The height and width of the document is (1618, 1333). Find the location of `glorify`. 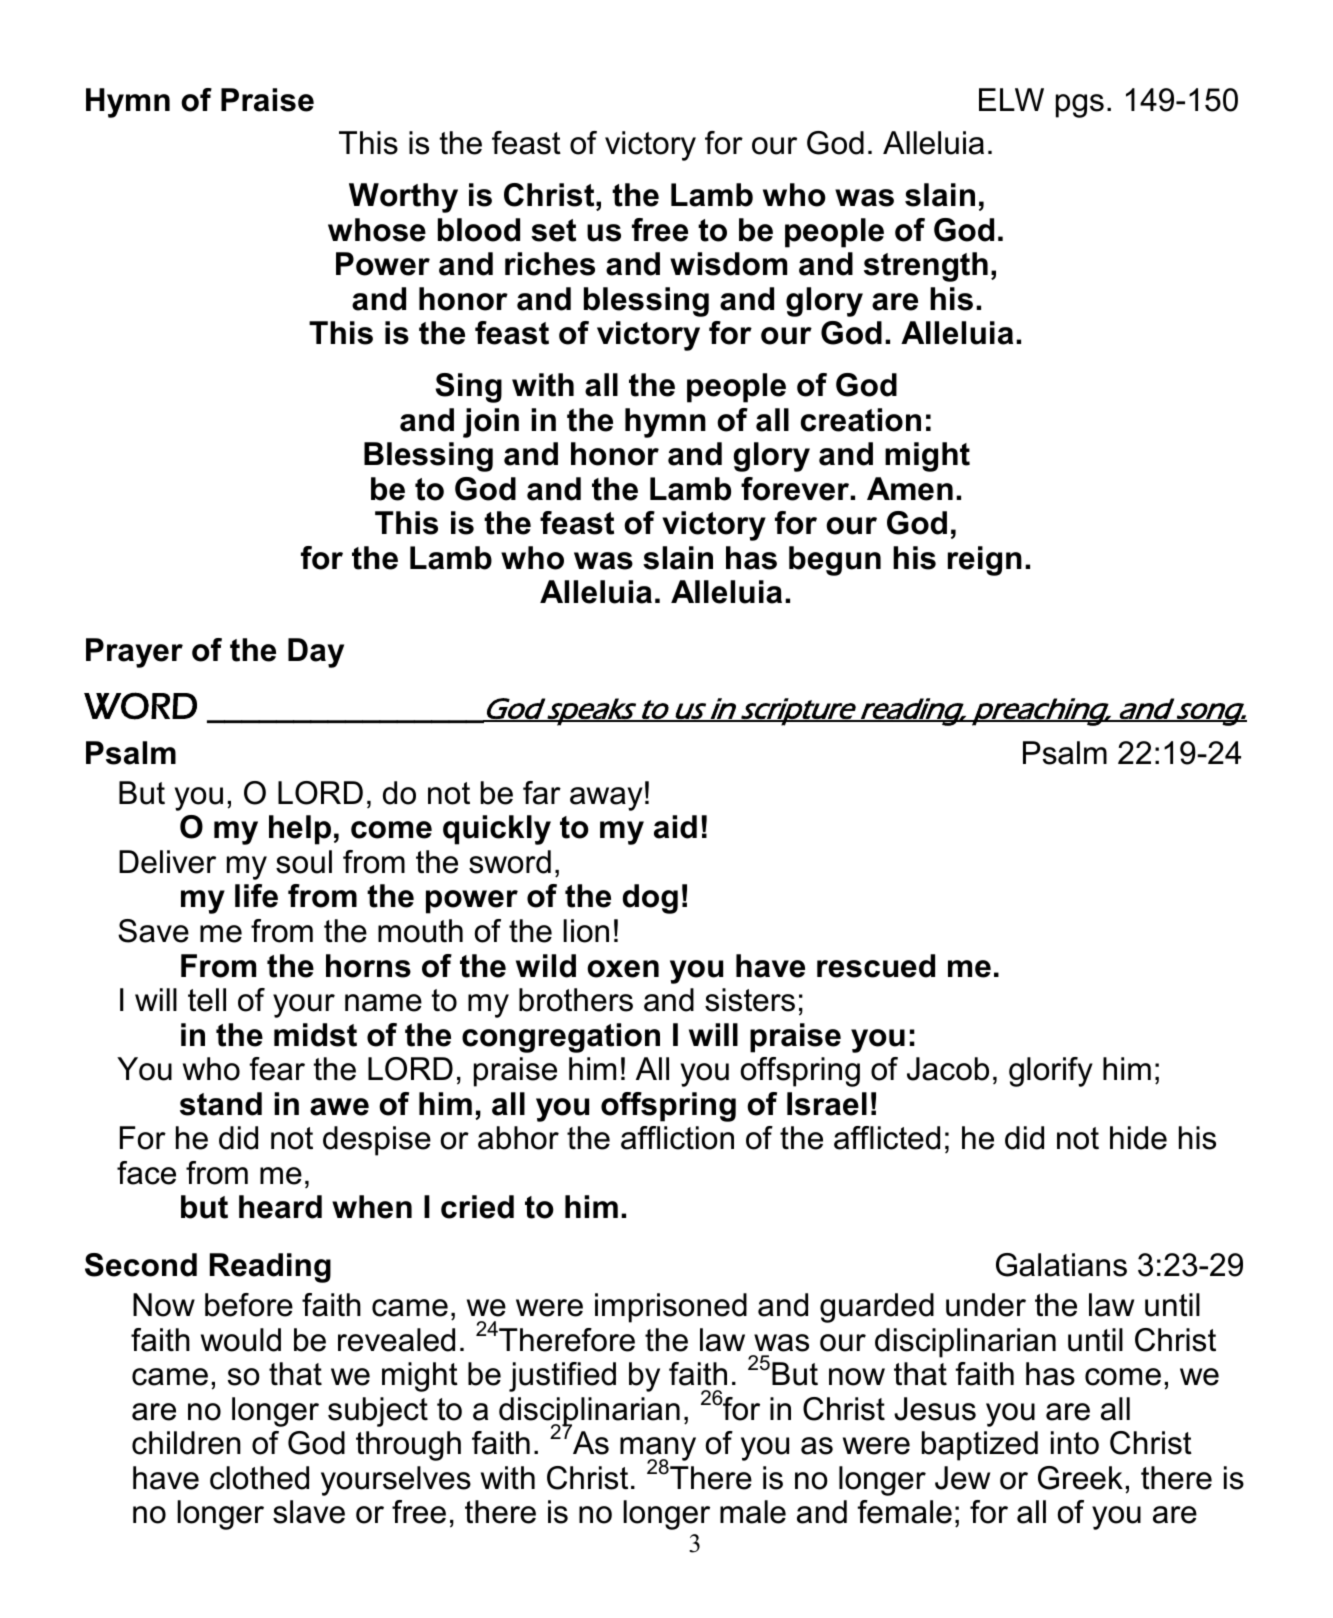

glorify is located at coordinates (1051, 1072).
